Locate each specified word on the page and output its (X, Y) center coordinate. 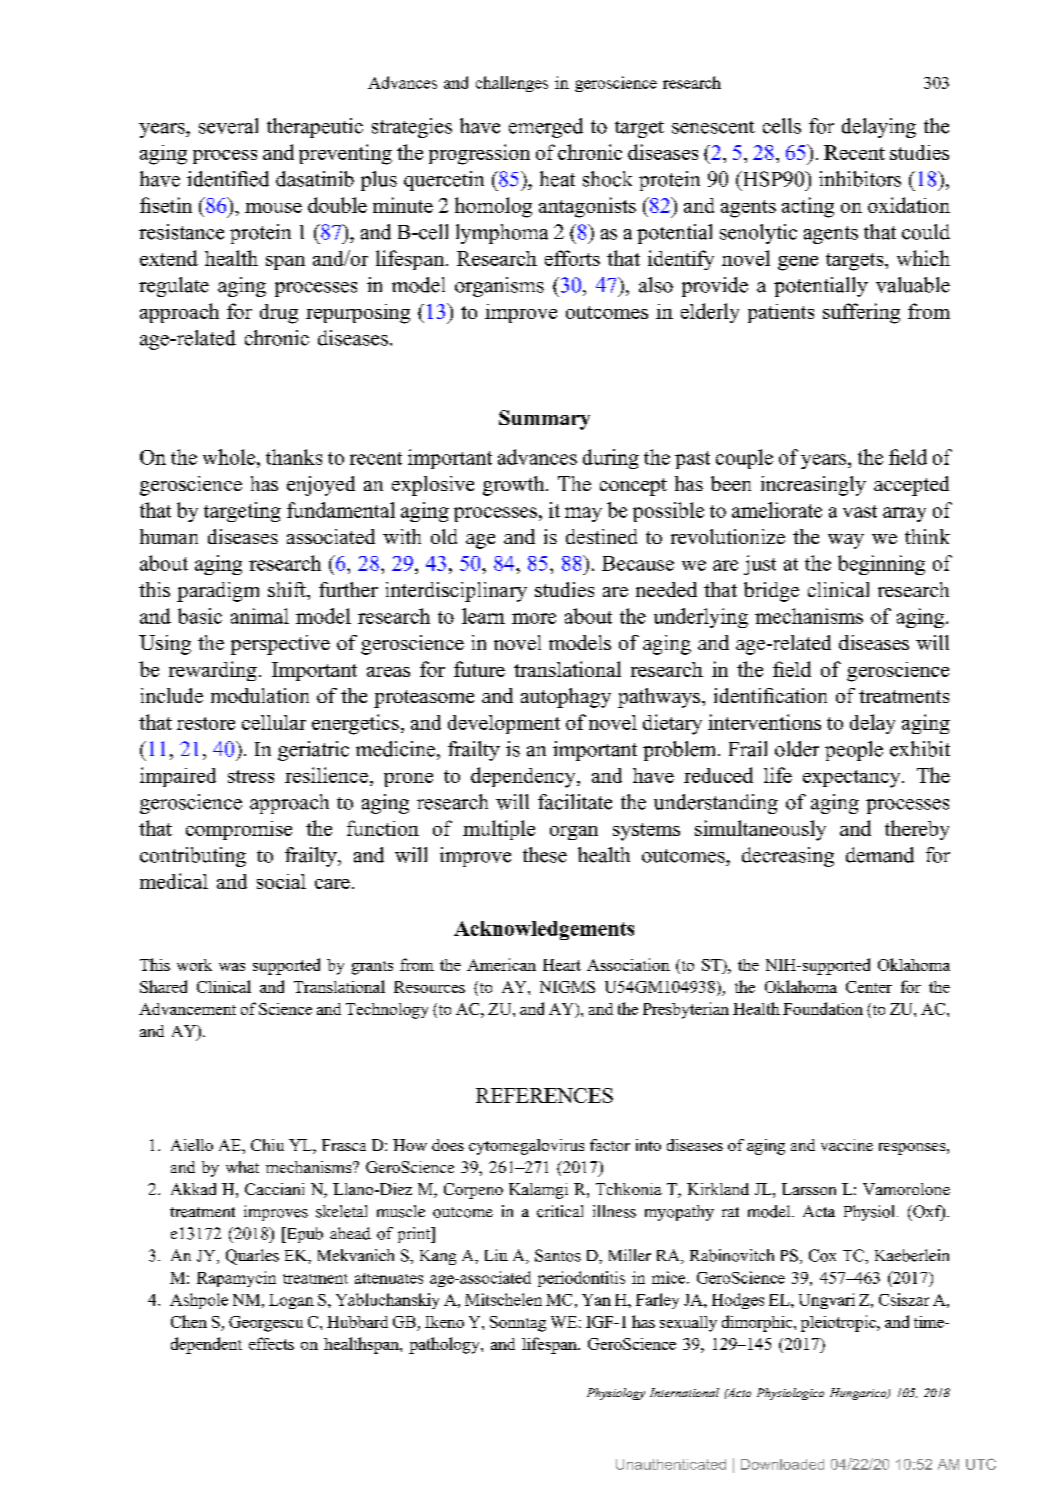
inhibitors (860, 179)
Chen (189, 1321)
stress (251, 776)
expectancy (853, 779)
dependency (524, 777)
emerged (546, 128)
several (228, 126)
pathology (445, 1345)
